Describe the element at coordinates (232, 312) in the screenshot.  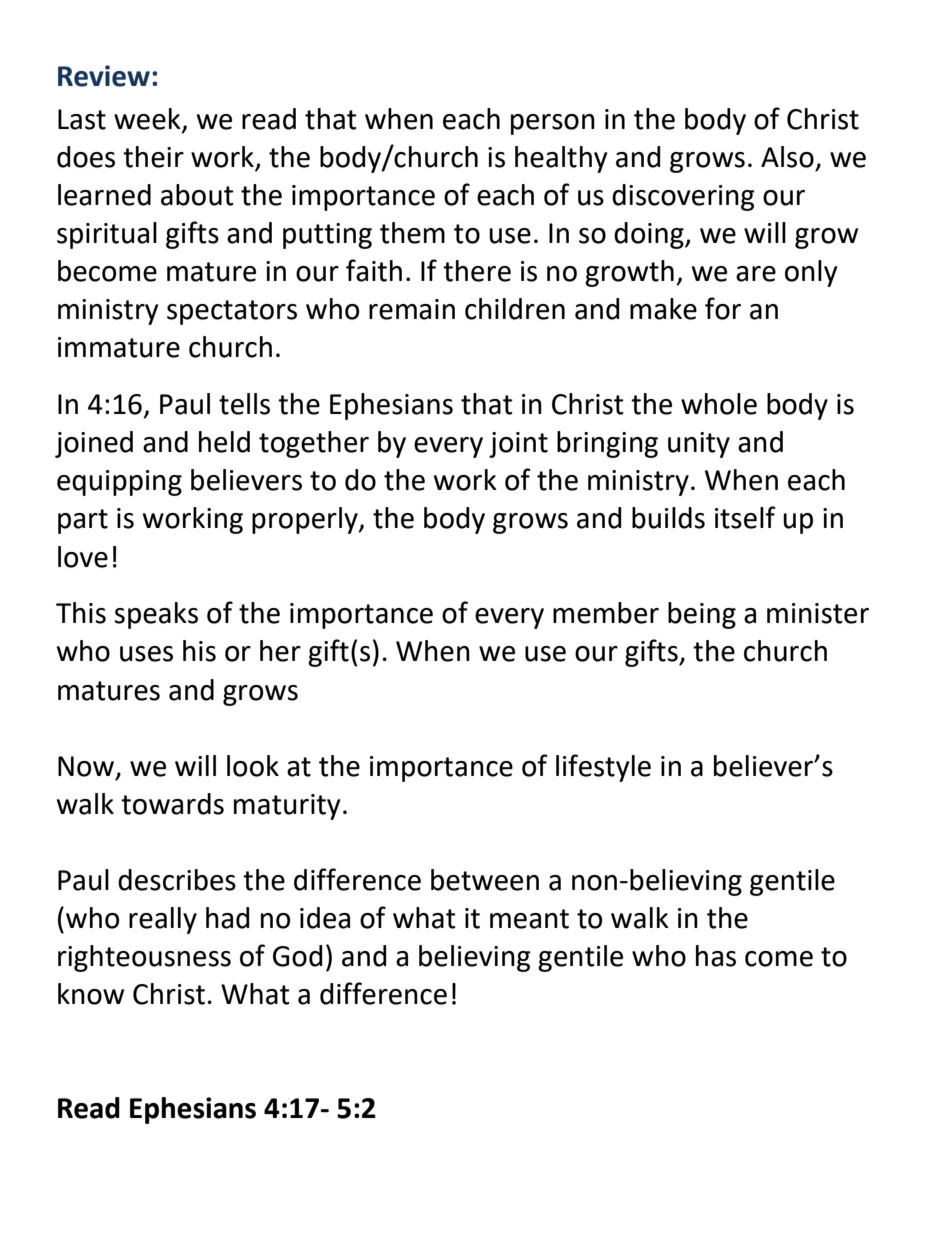
I see `spectators` at that location.
